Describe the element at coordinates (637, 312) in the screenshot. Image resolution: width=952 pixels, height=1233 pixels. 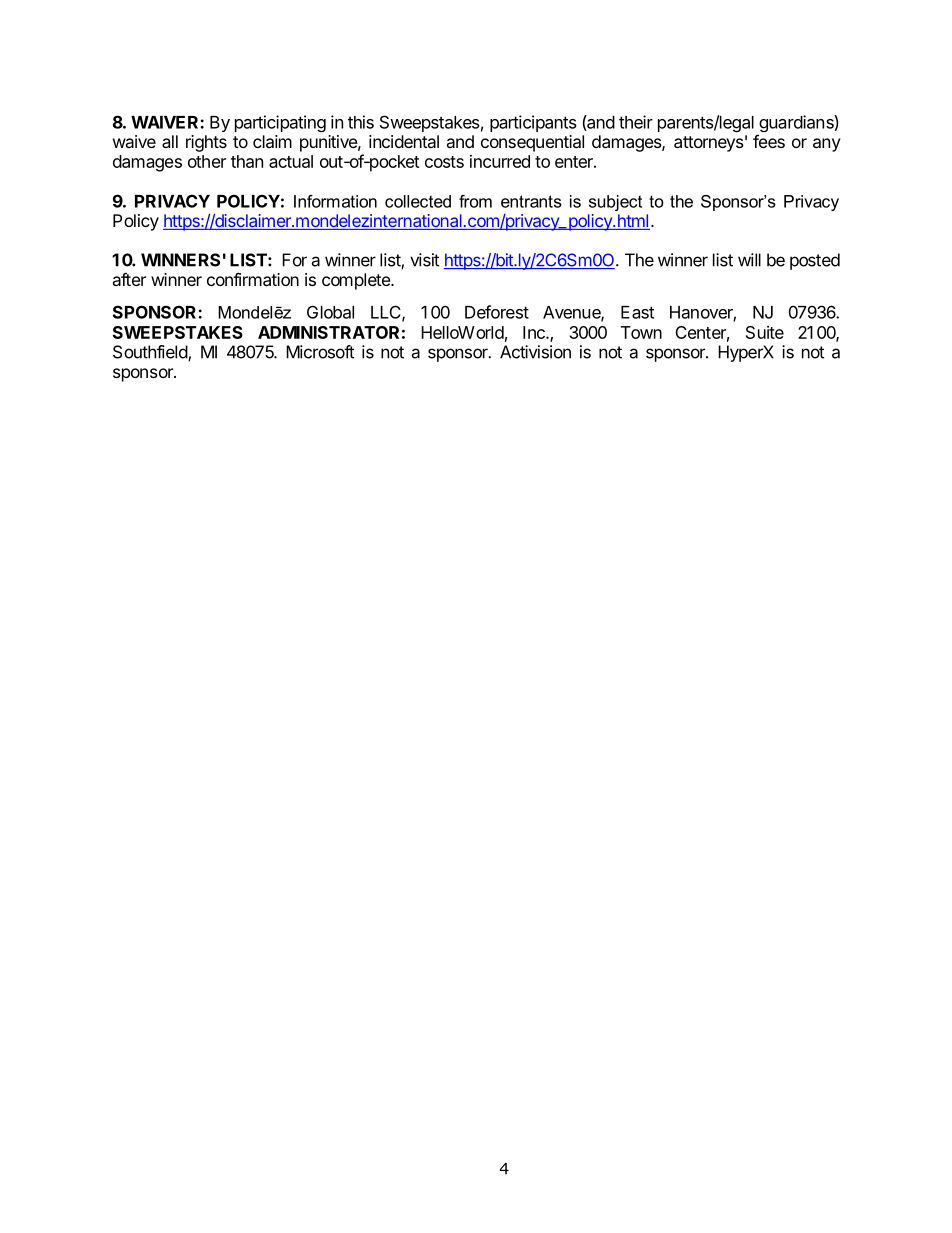
I see `East` at that location.
